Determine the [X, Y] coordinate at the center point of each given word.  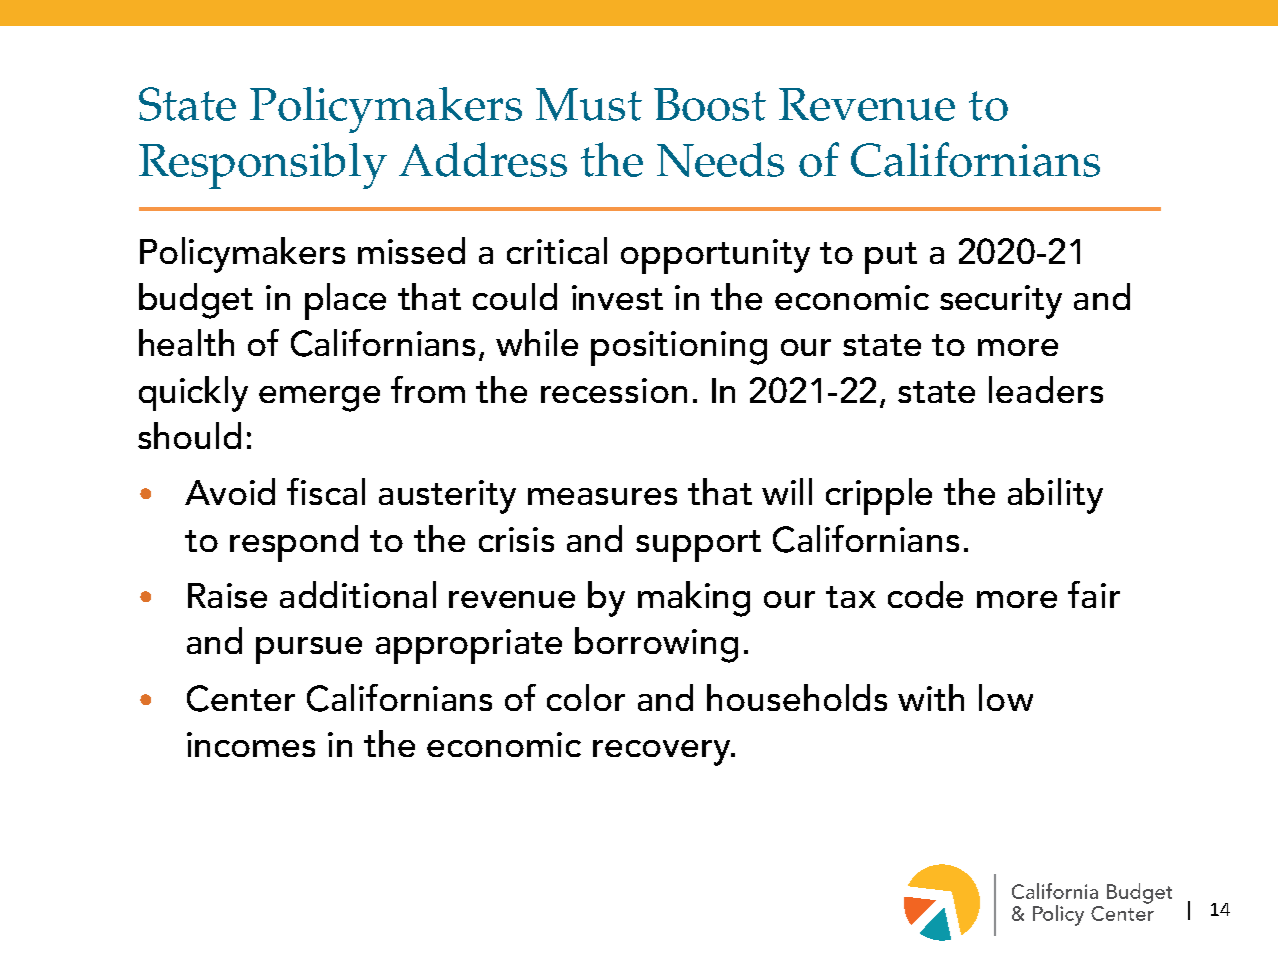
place [345, 301]
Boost [710, 104]
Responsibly [263, 165]
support [698, 546]
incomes [251, 744]
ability [1055, 496]
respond [294, 543]
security [1001, 302]
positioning [679, 348]
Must [589, 104]
